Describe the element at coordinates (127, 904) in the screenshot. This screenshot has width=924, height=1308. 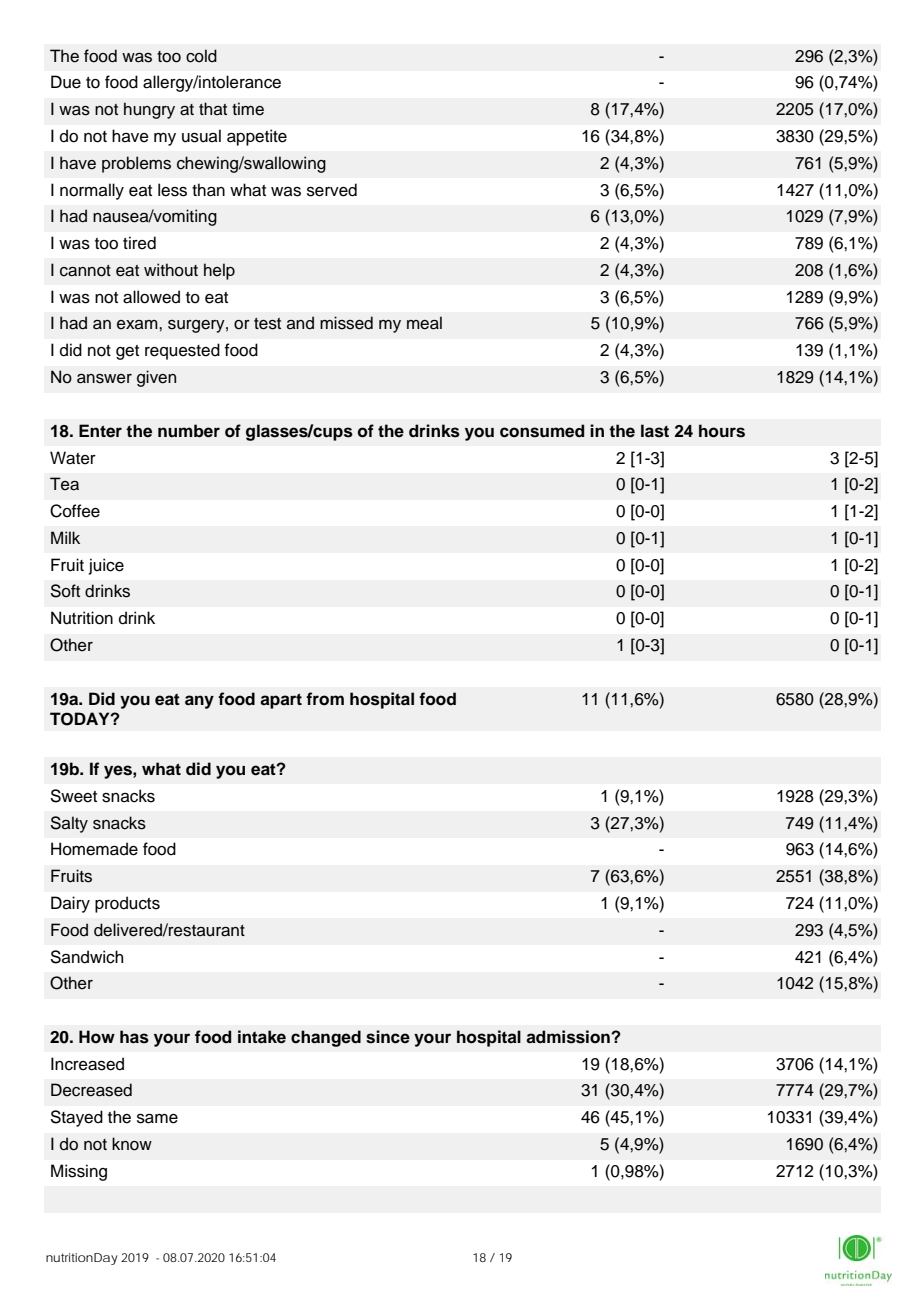
I see `products` at that location.
